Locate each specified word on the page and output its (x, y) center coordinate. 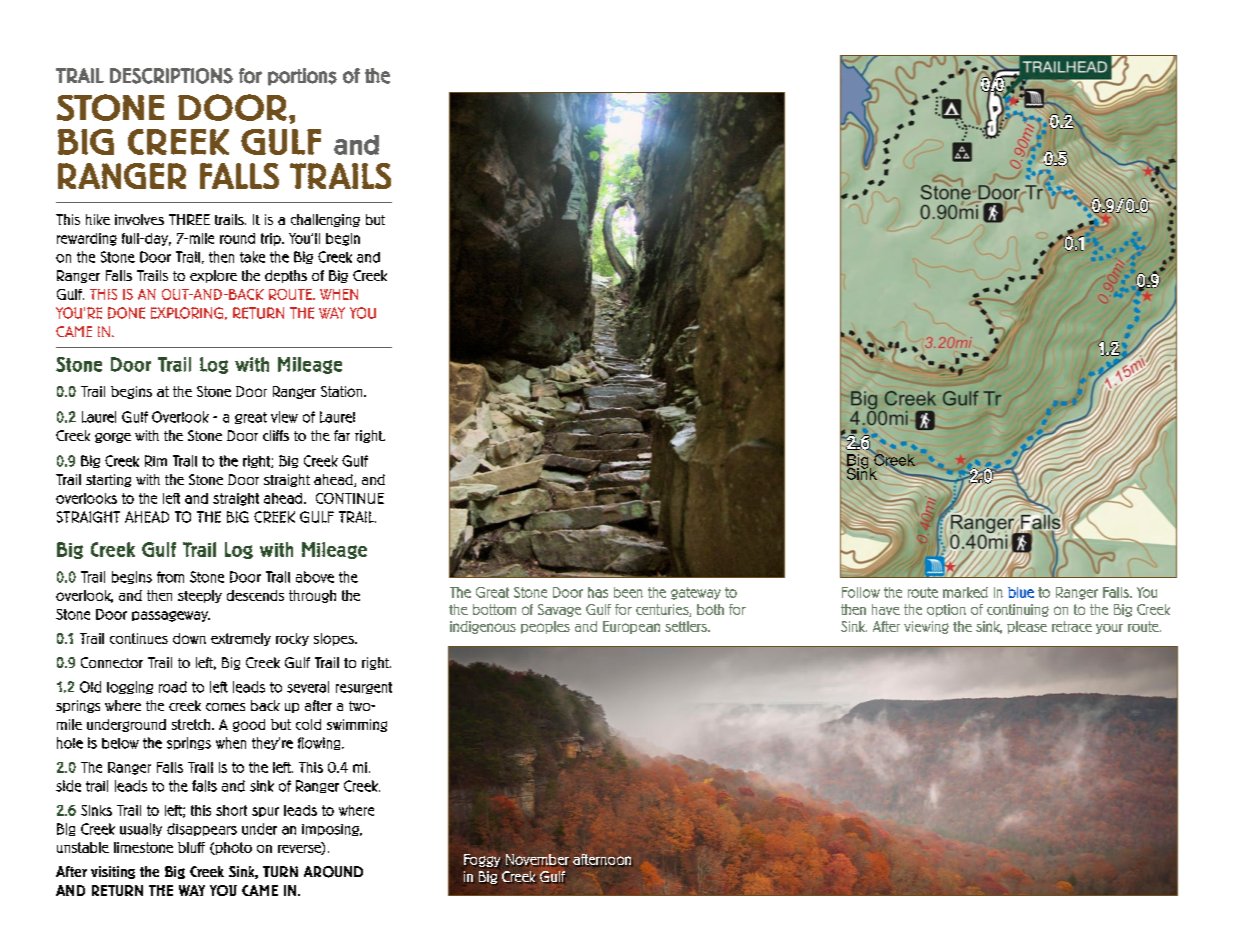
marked (965, 592)
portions (302, 77)
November (537, 860)
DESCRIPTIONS (171, 76)
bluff (191, 847)
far (342, 435)
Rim (156, 461)
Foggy (482, 860)
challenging (325, 220)
